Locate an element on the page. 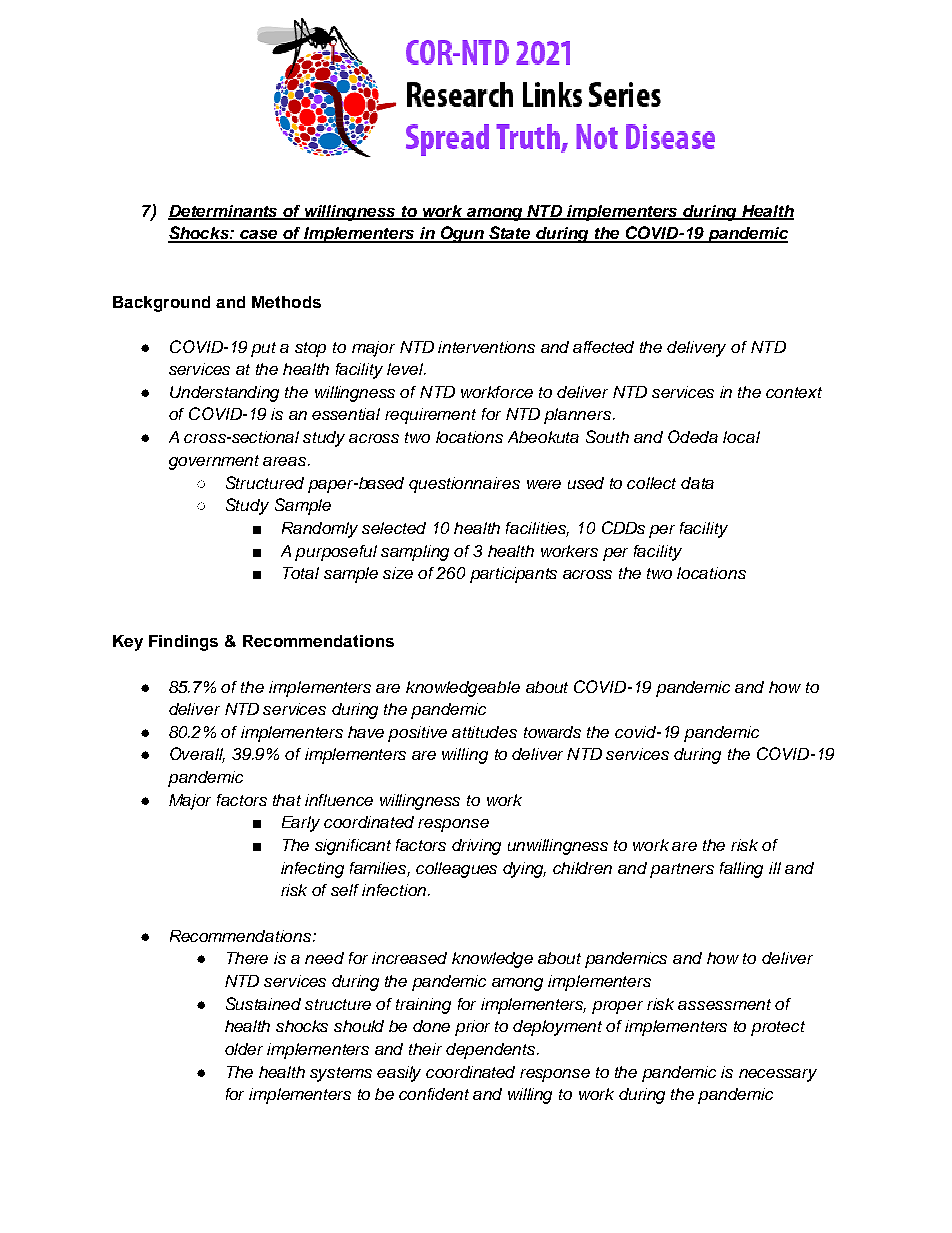 The image size is (952, 1233). necessary is located at coordinates (778, 1075).
